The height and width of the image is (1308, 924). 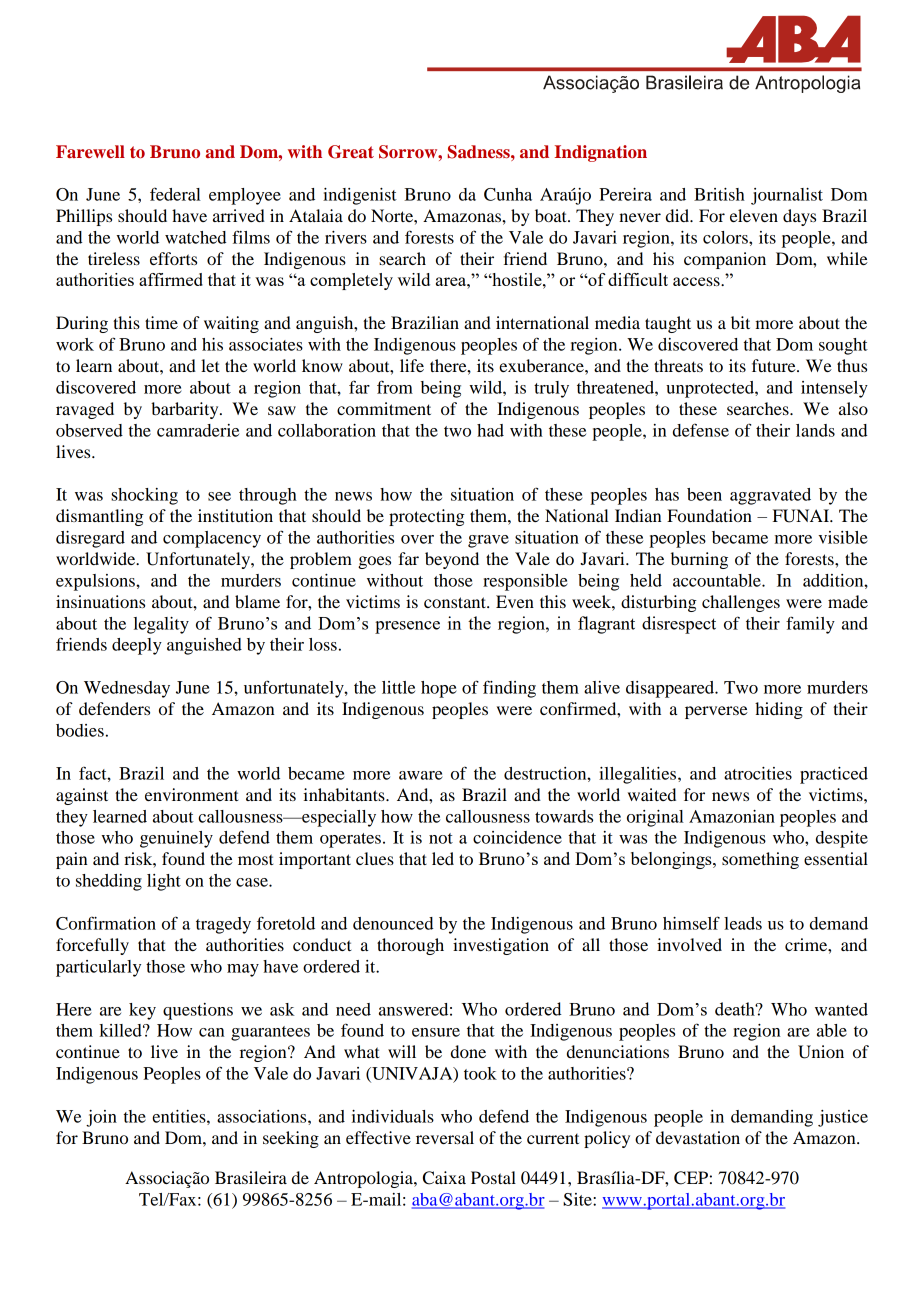 What do you see at coordinates (493, 1177) in the image?
I see `Postal` at bounding box center [493, 1177].
